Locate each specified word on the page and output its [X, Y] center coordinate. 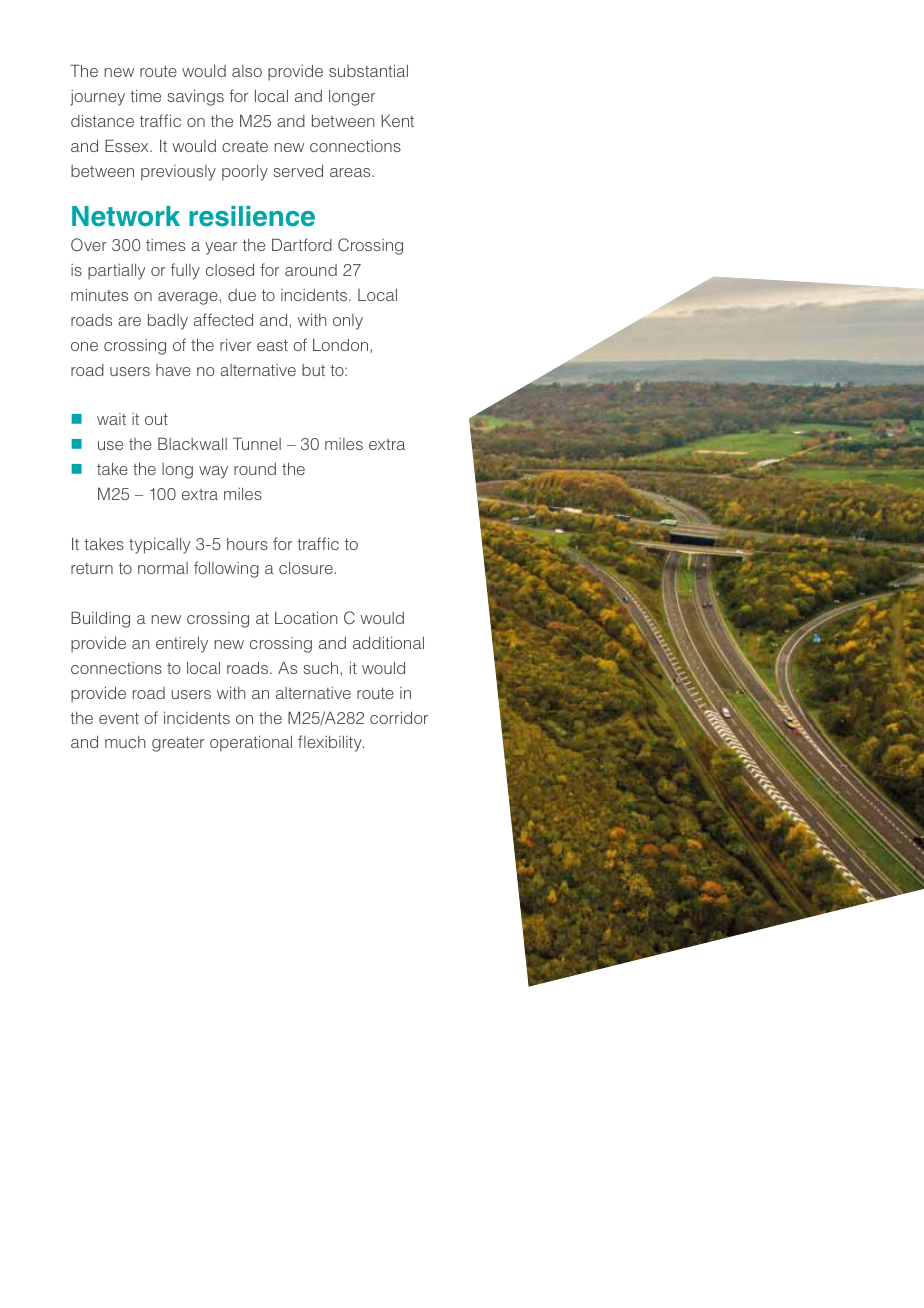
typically [159, 545]
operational [251, 743]
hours [247, 544]
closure [306, 568]
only [348, 322]
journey [97, 98]
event [119, 718]
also [247, 71]
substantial [368, 70]
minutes [99, 294]
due [242, 295]
